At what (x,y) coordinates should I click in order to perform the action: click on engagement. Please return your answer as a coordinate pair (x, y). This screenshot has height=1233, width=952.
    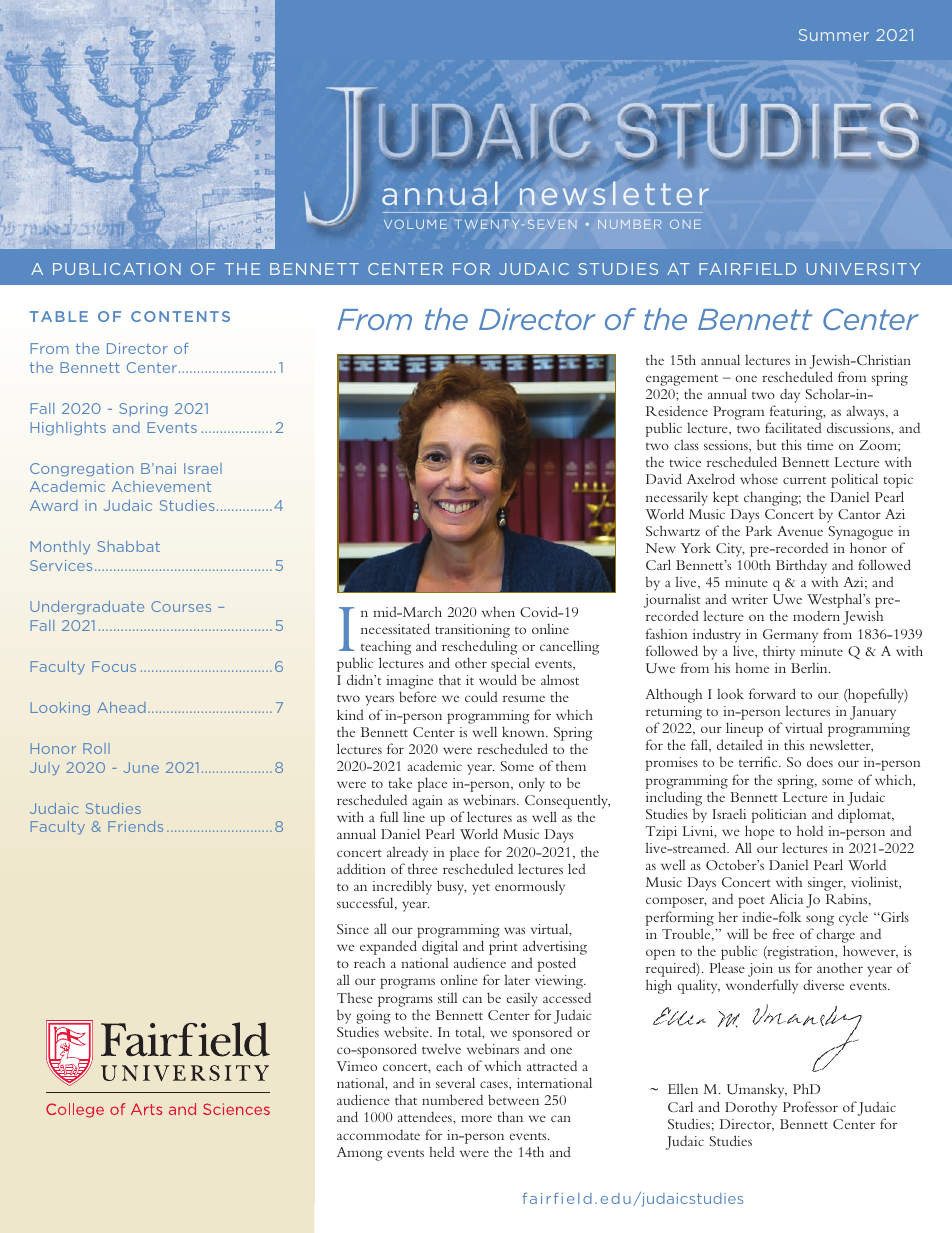
    Looking at the image, I should click on (682, 380).
